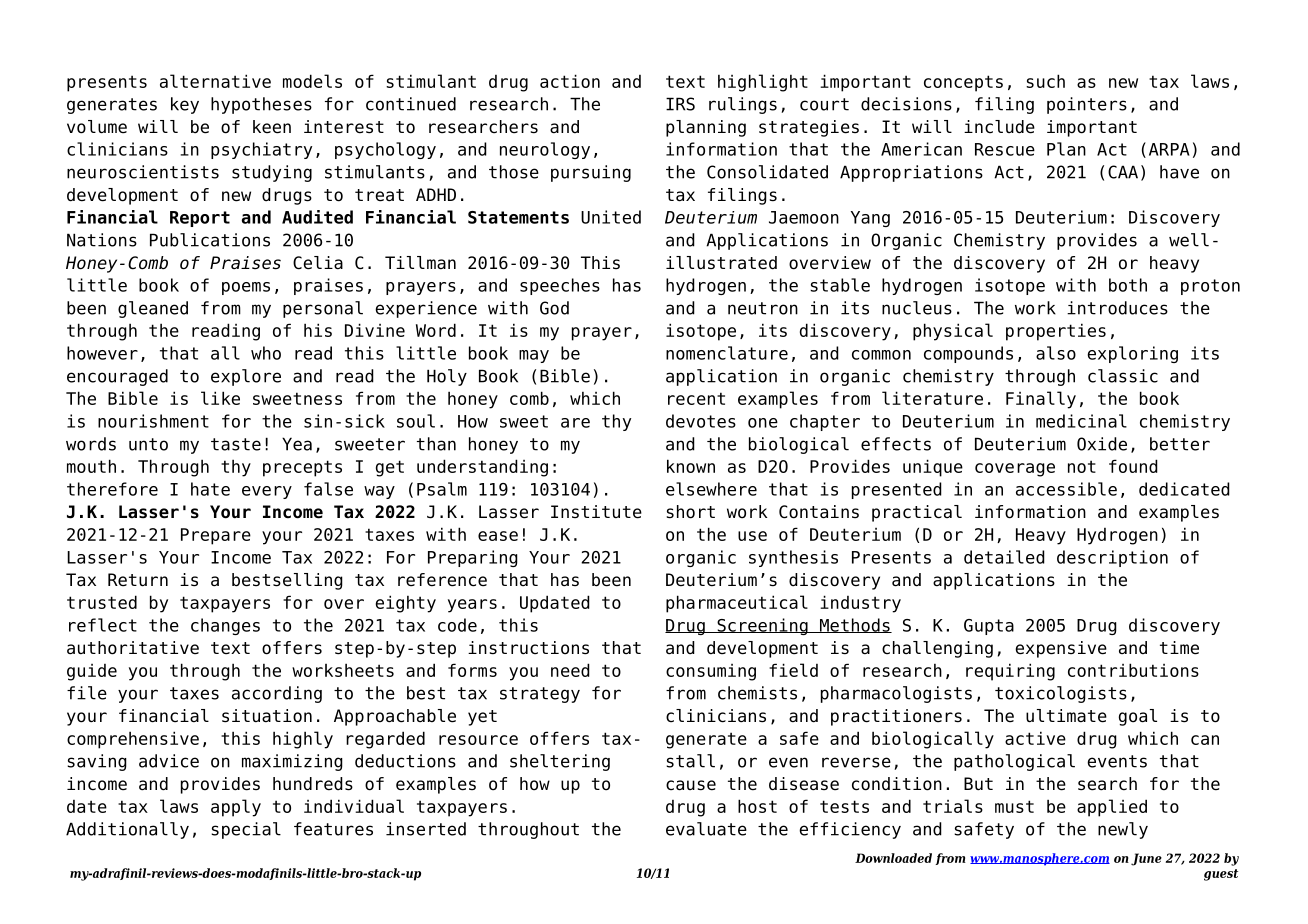 The image size is (1308, 924). I want to click on evaluate, so click(706, 829).
